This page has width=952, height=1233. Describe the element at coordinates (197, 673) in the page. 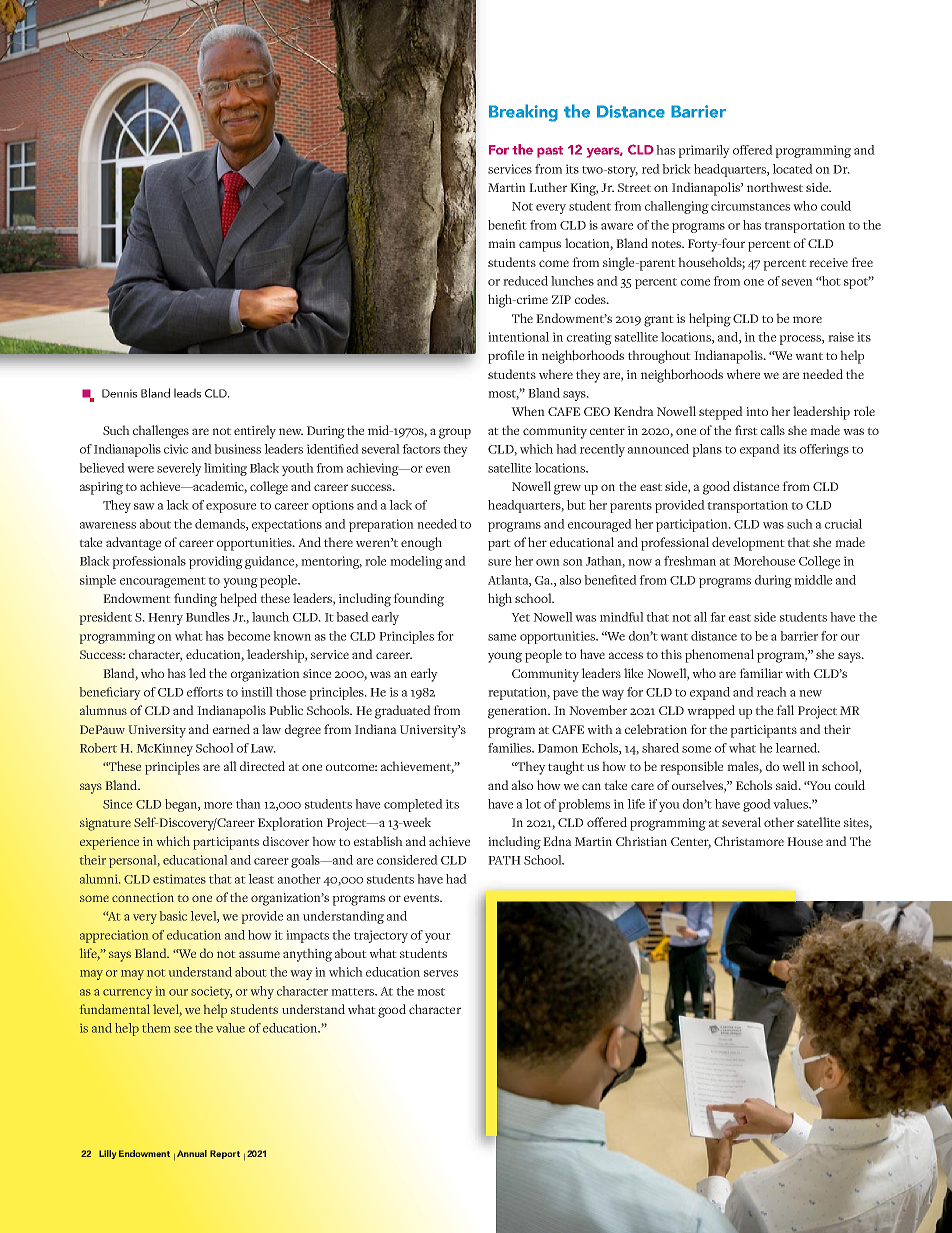

I see `led` at that location.
